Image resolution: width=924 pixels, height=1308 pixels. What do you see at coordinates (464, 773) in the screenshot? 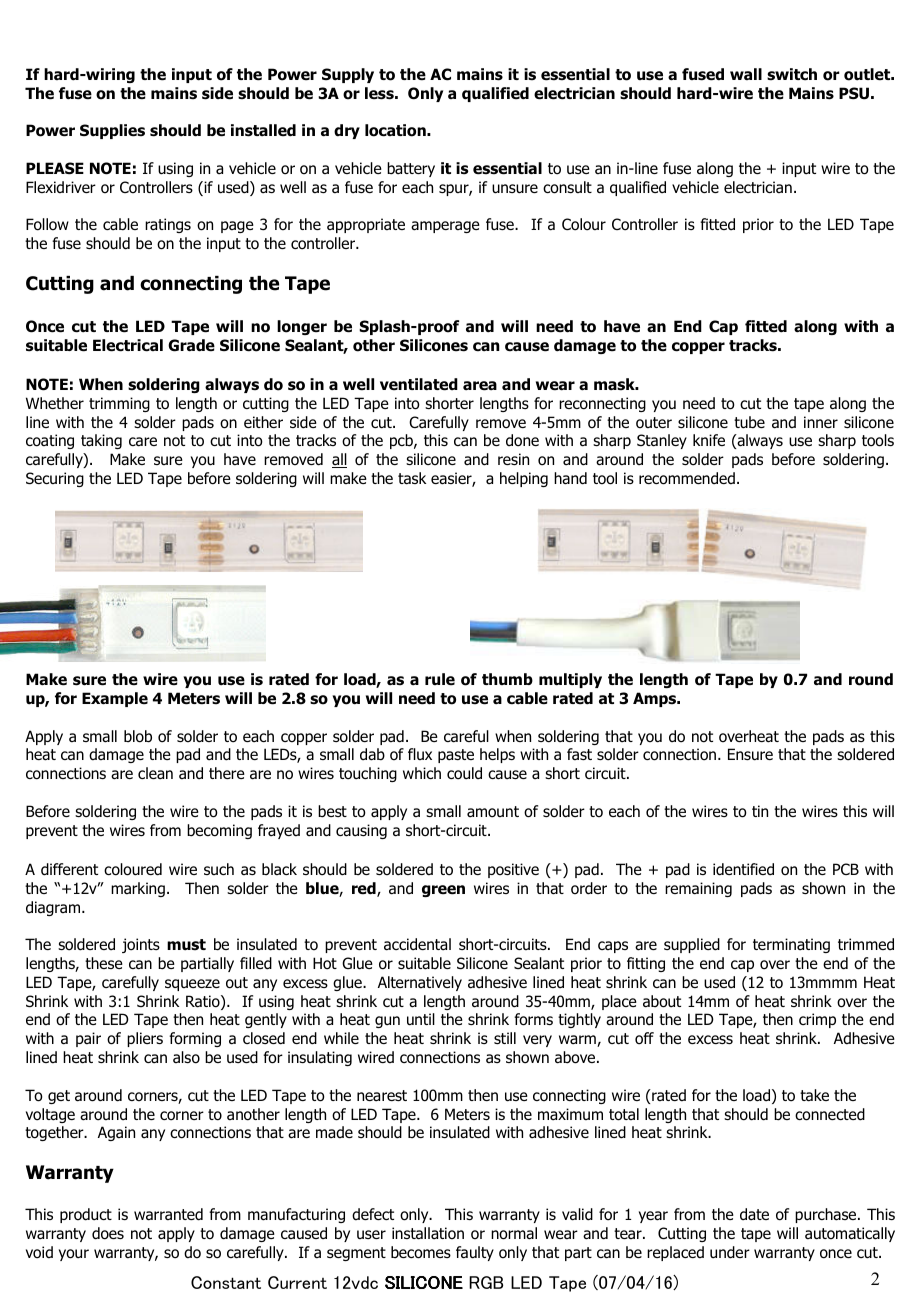
I see `could` at bounding box center [464, 773].
